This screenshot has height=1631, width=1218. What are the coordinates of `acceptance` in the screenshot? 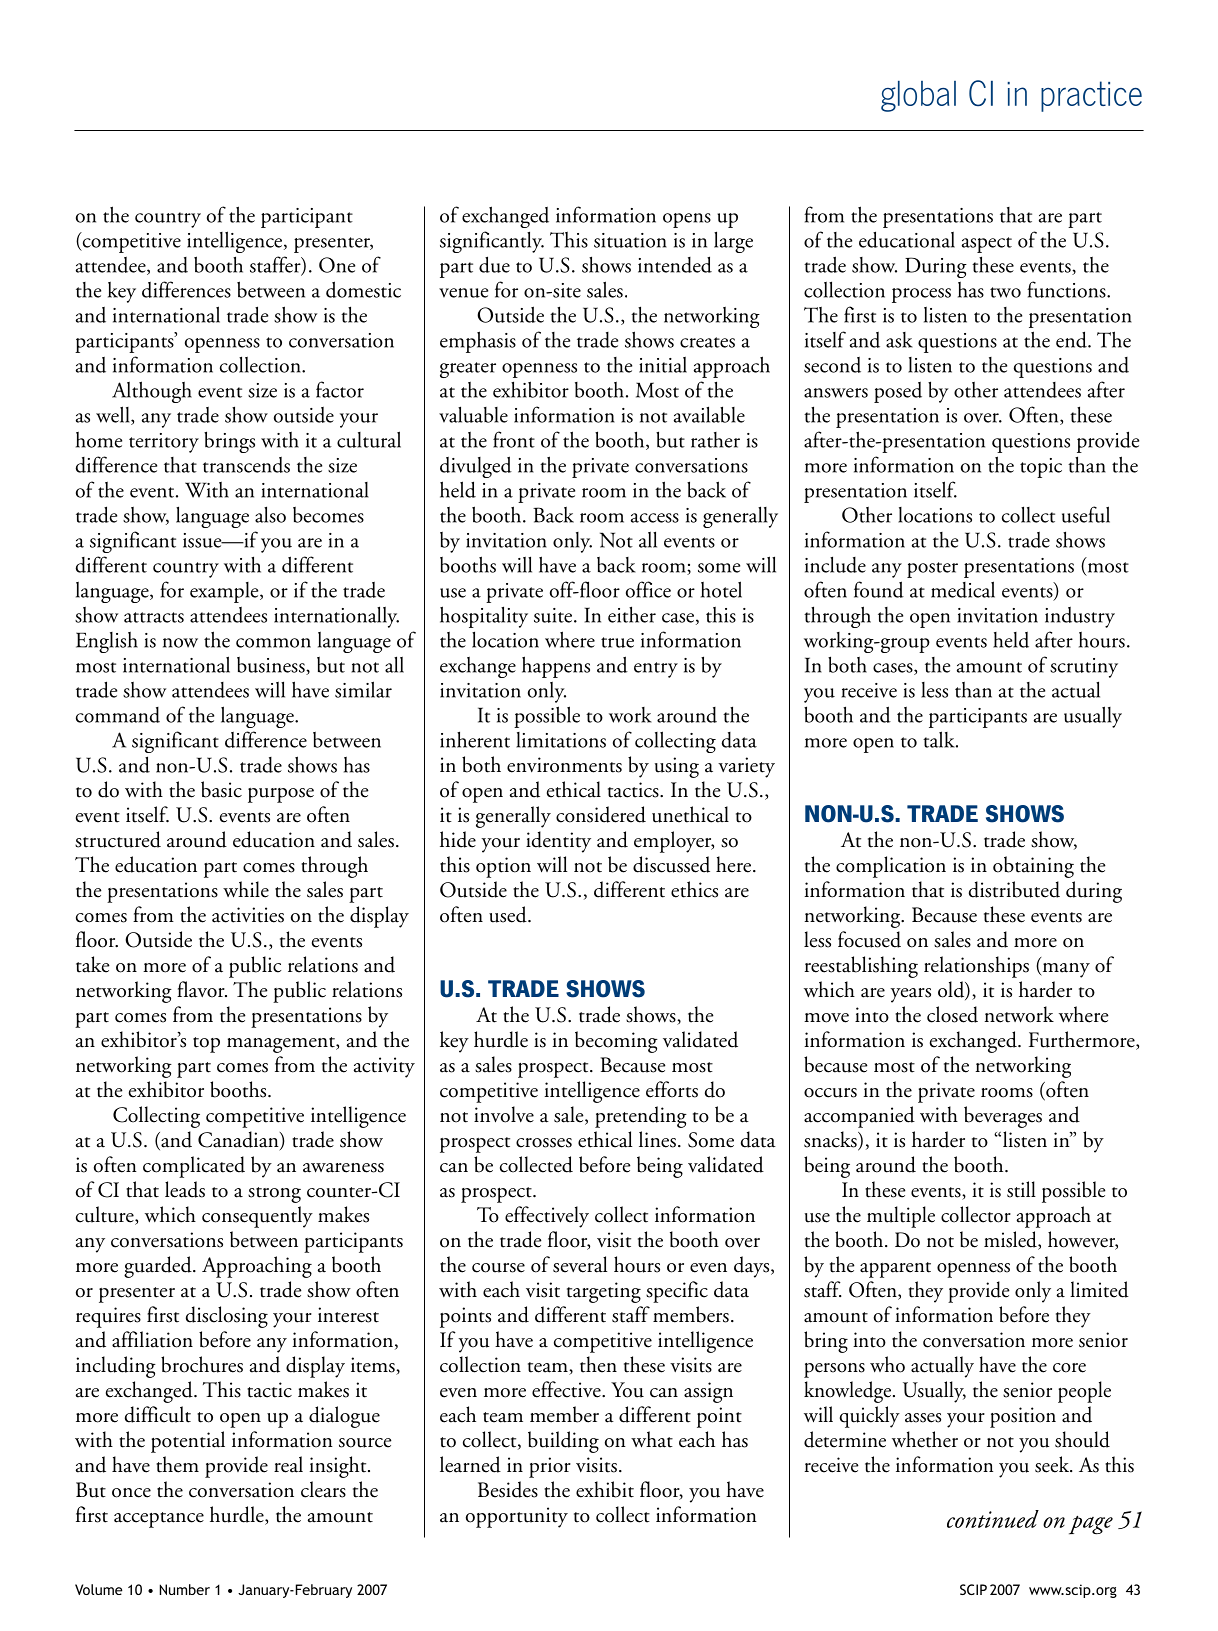 It's located at (159, 1520).
